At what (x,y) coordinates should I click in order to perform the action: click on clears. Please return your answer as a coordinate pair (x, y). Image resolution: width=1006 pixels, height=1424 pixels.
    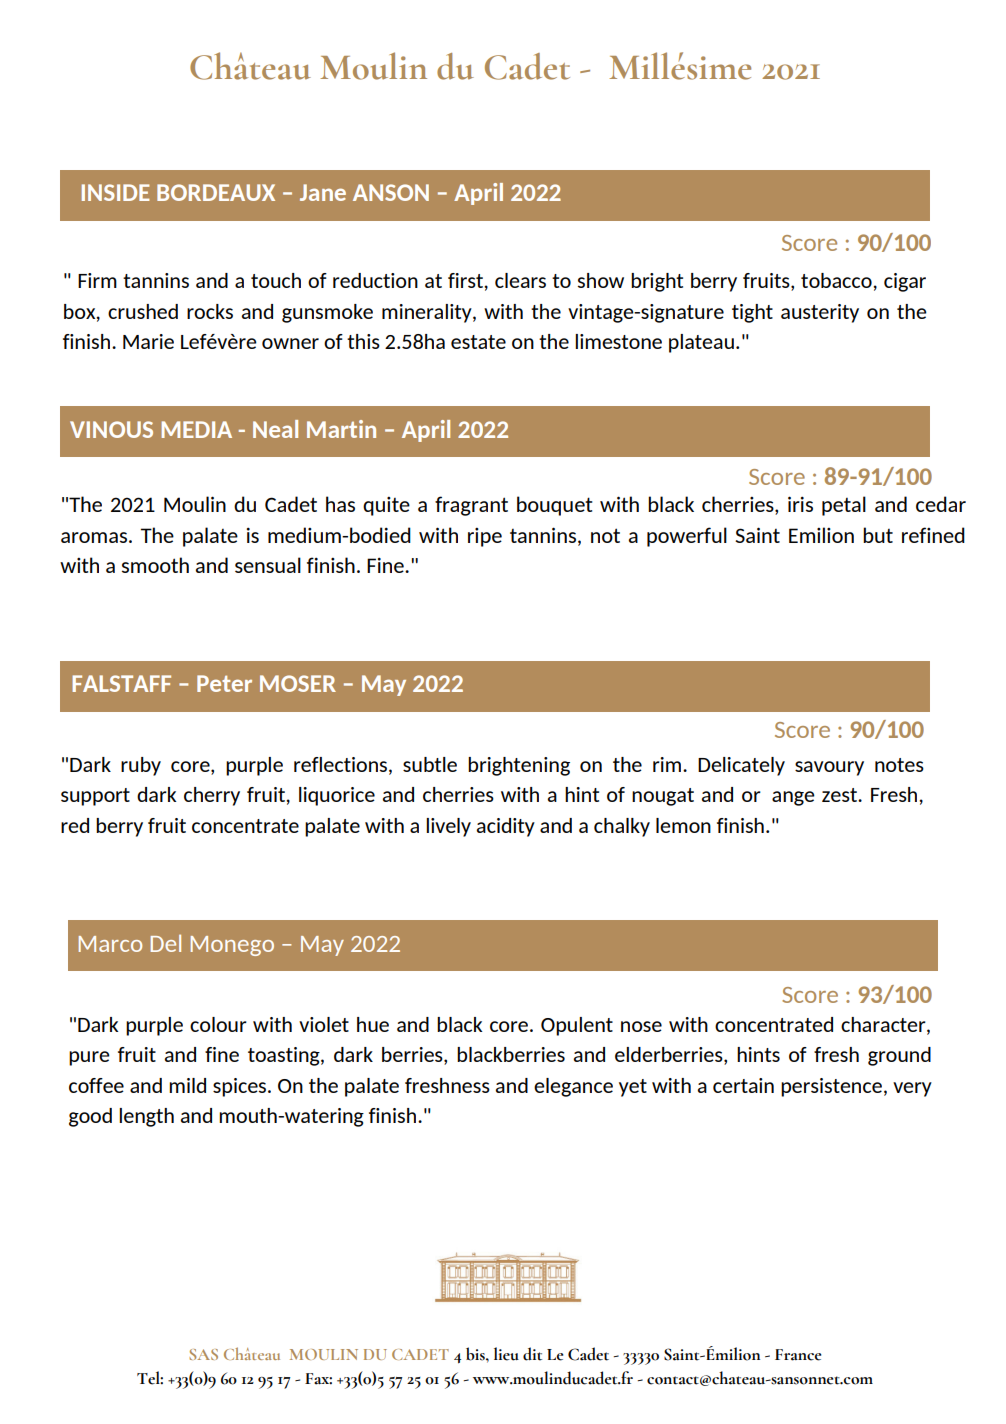
    Looking at the image, I should click on (520, 280).
